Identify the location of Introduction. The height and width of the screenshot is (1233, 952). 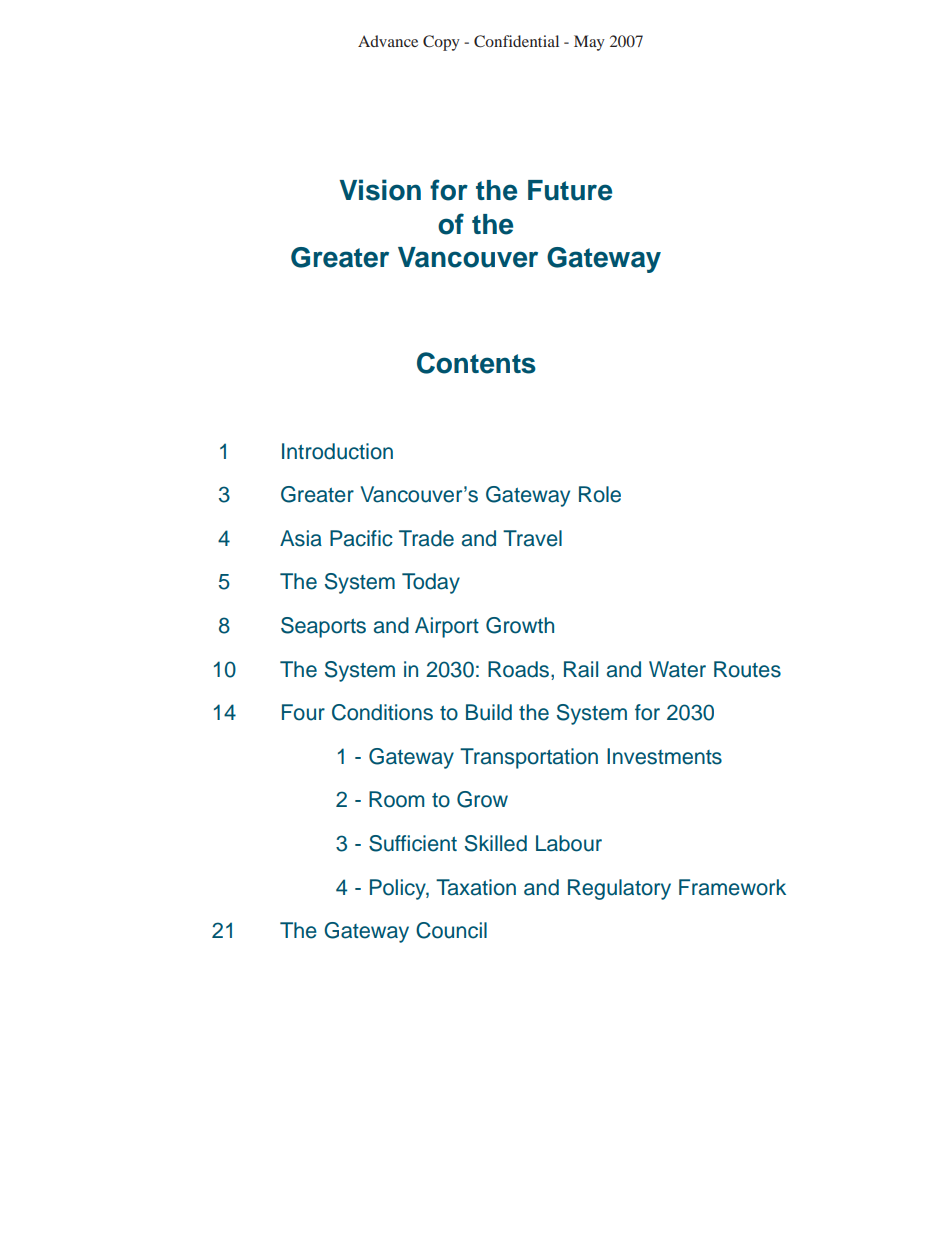
(337, 451).
